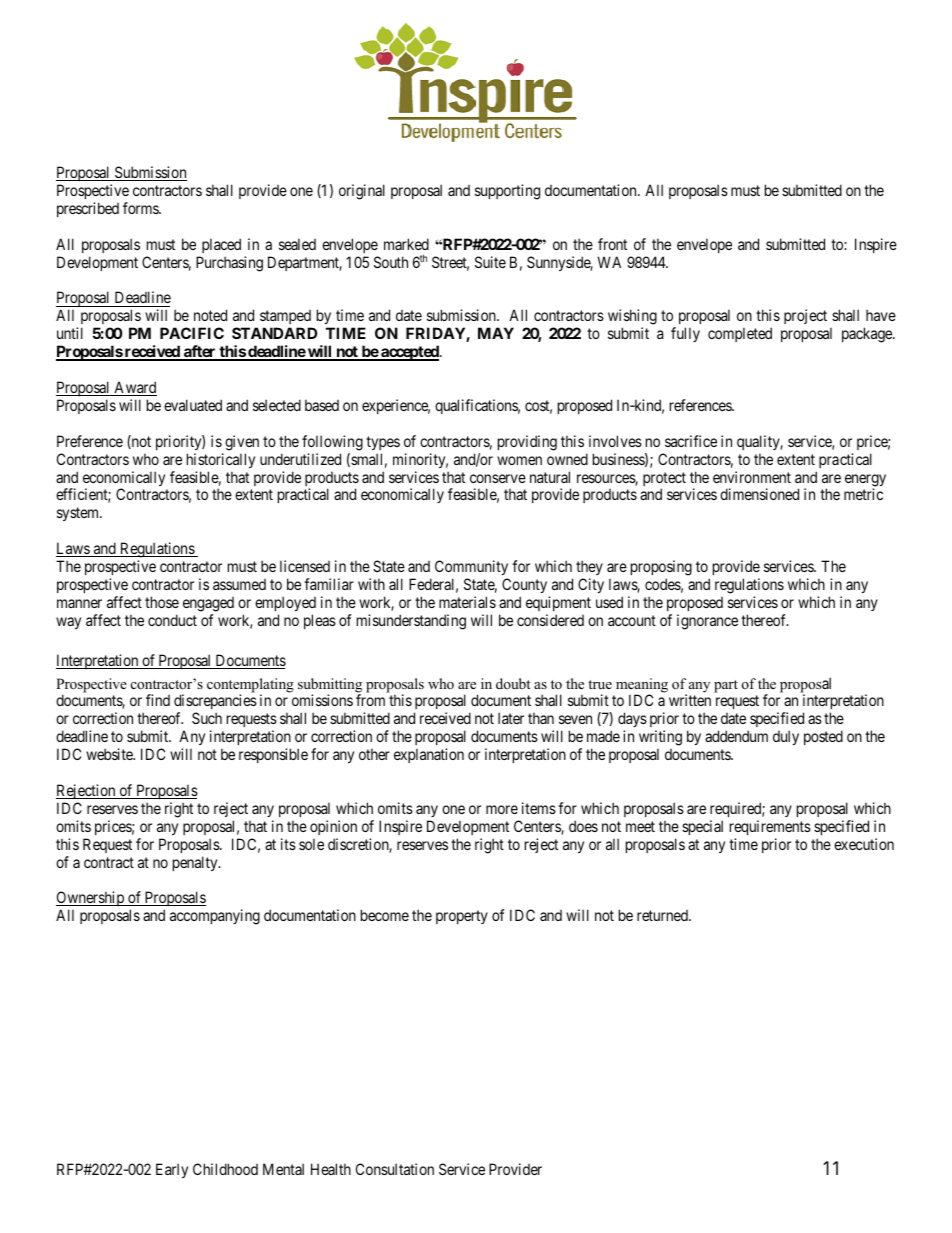 Image resolution: width=952 pixels, height=1233 pixels. I want to click on forms, so click(141, 208).
